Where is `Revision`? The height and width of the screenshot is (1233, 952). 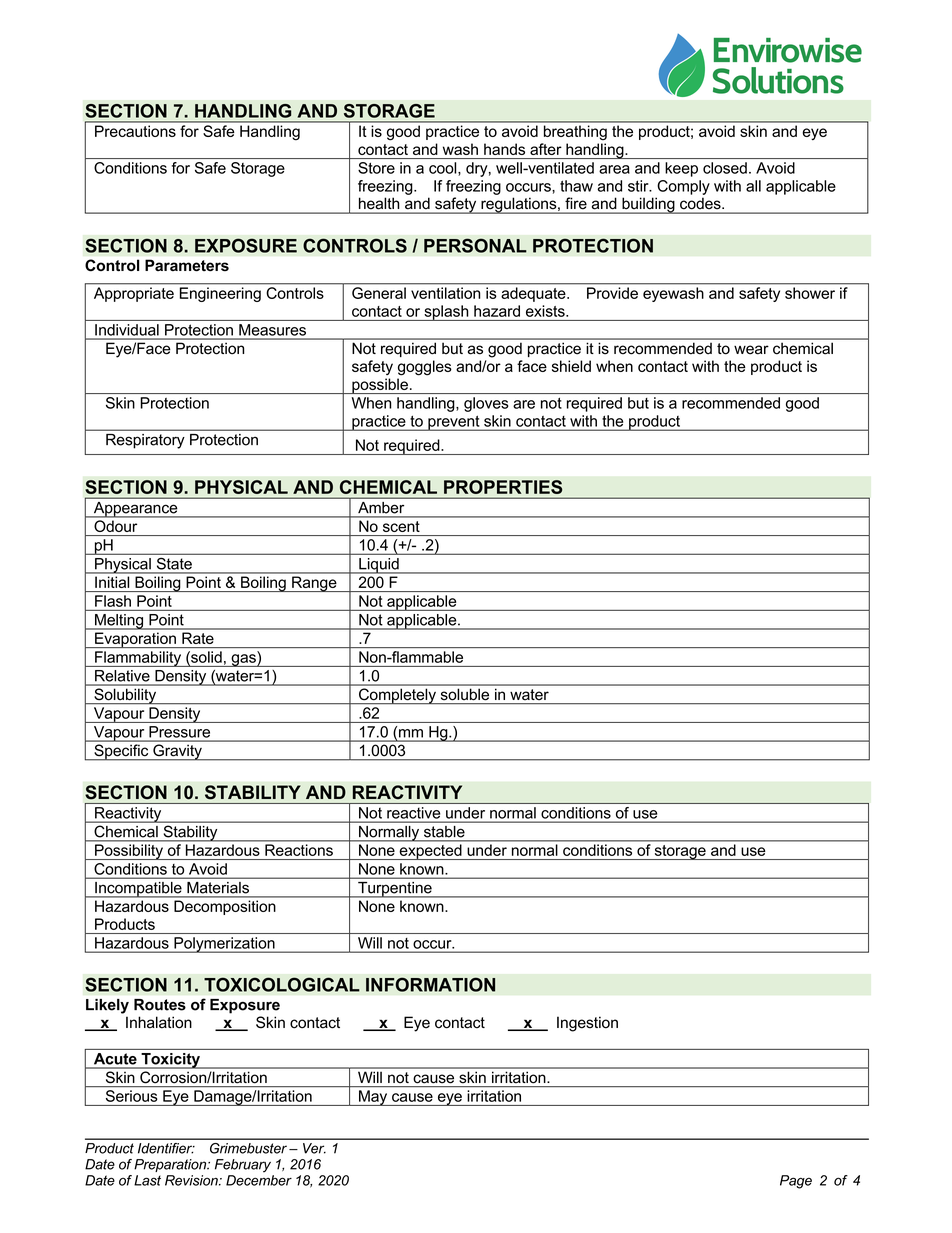 Revision is located at coordinates (192, 1180).
